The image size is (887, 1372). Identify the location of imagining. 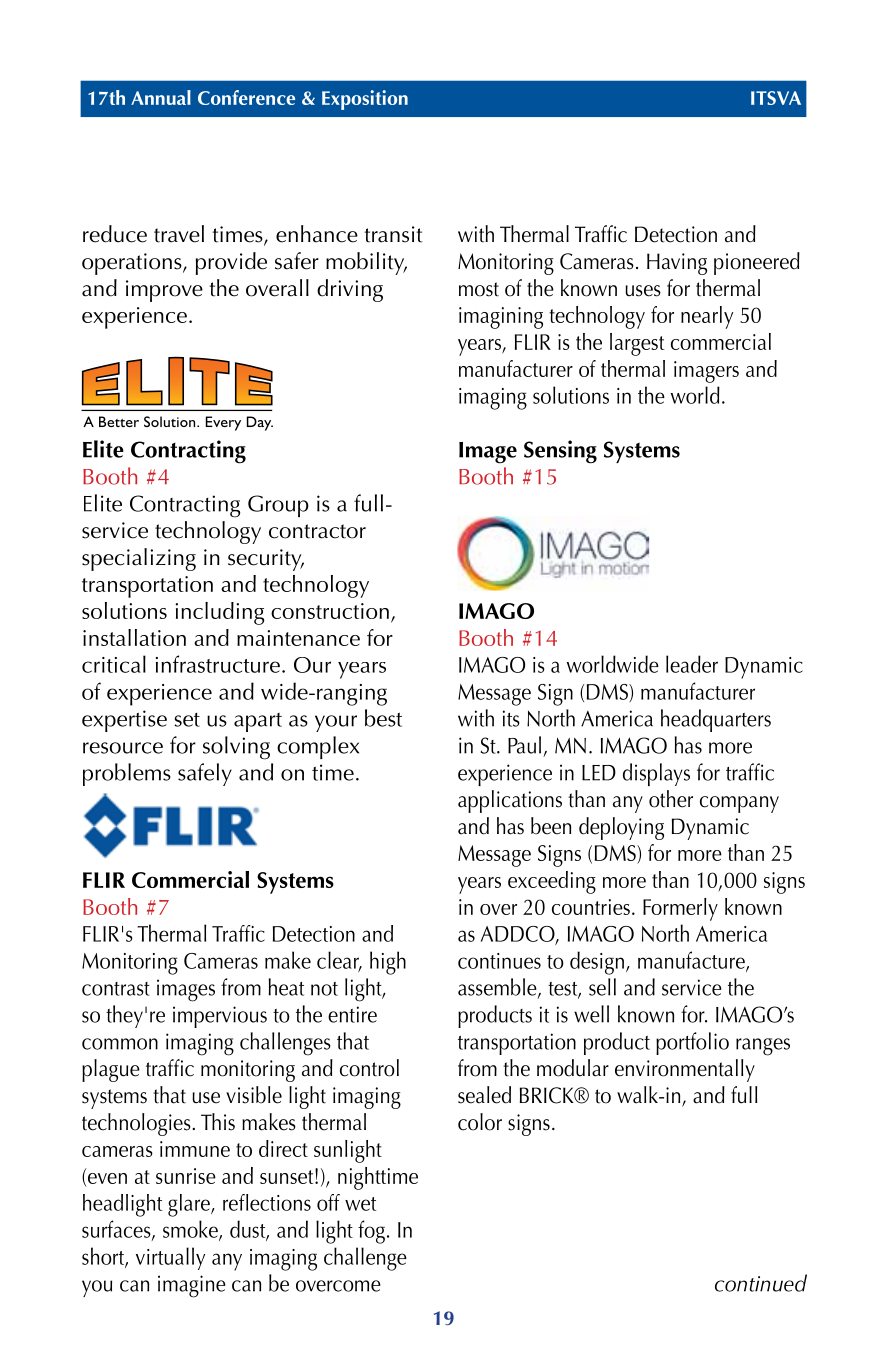
(501, 318).
